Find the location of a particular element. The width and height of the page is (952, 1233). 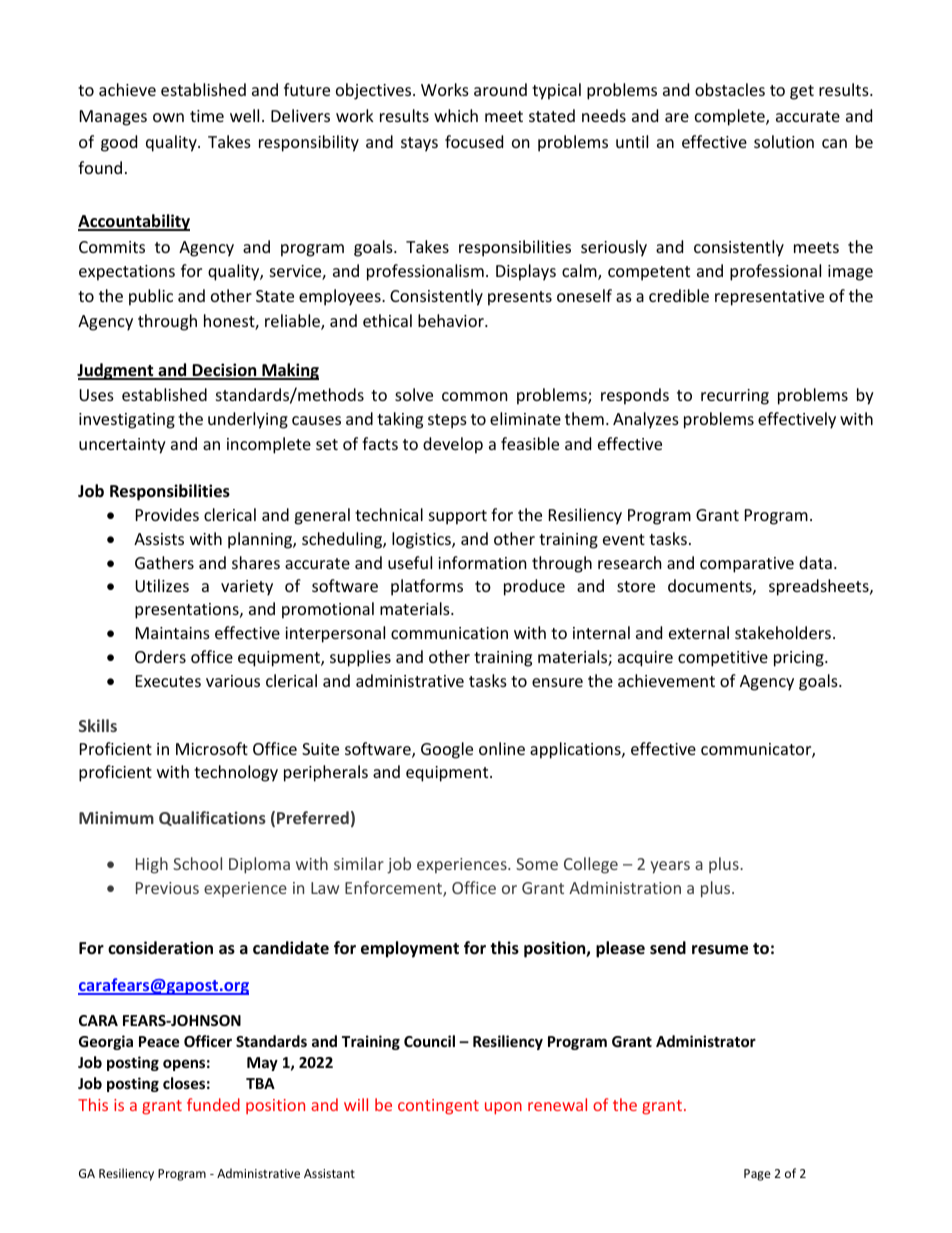

time is located at coordinates (207, 116).
